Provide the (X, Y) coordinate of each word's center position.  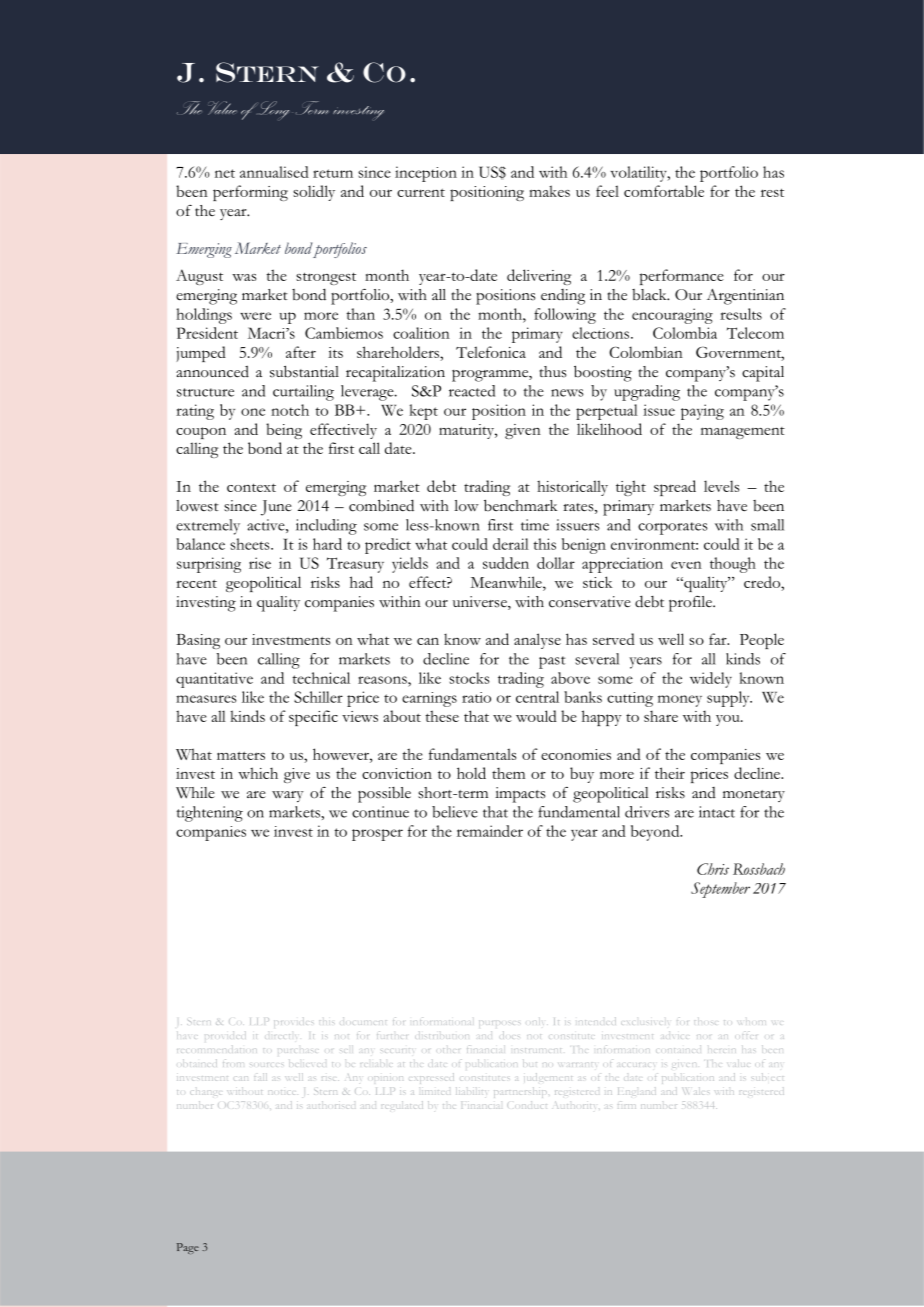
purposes (500, 1023)
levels (721, 486)
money (680, 701)
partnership (520, 1092)
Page (188, 1248)
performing (250, 193)
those (705, 1021)
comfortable (664, 191)
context (251, 487)
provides (294, 1022)
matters (241, 756)
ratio (476, 697)
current (421, 193)
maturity (468, 431)
